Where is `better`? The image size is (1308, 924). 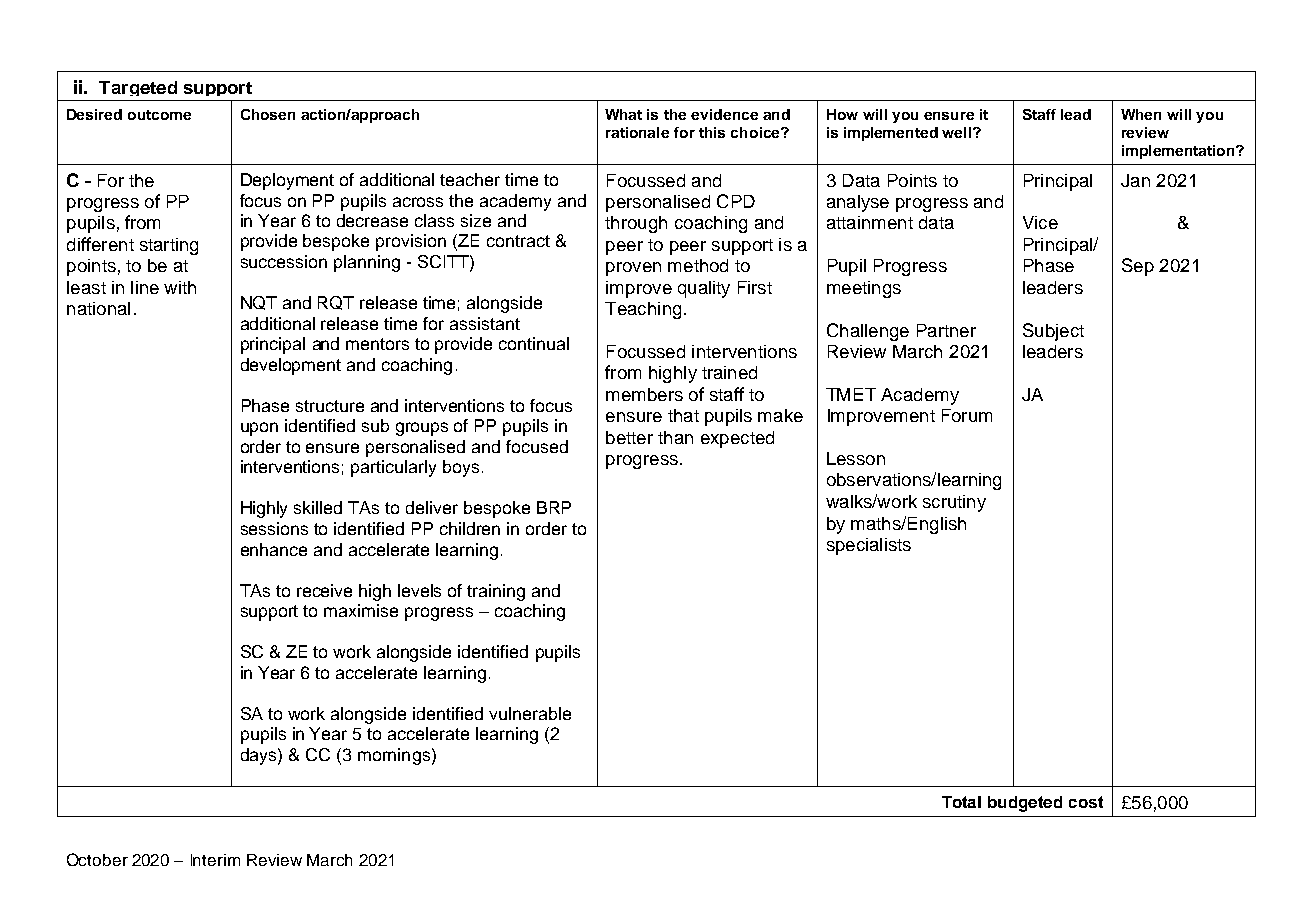 better is located at coordinates (629, 437).
